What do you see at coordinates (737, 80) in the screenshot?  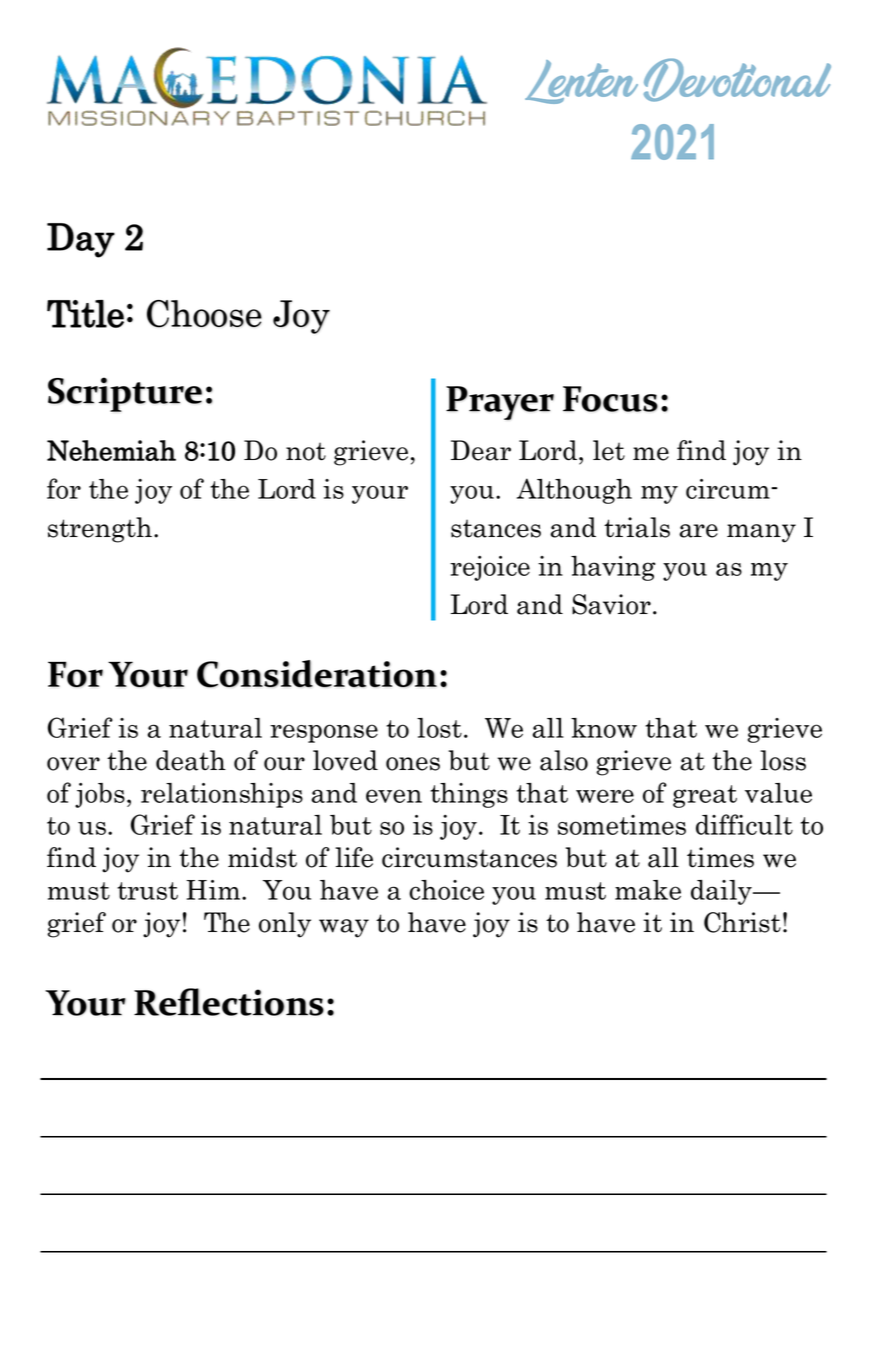 I see `Devotional` at bounding box center [737, 80].
